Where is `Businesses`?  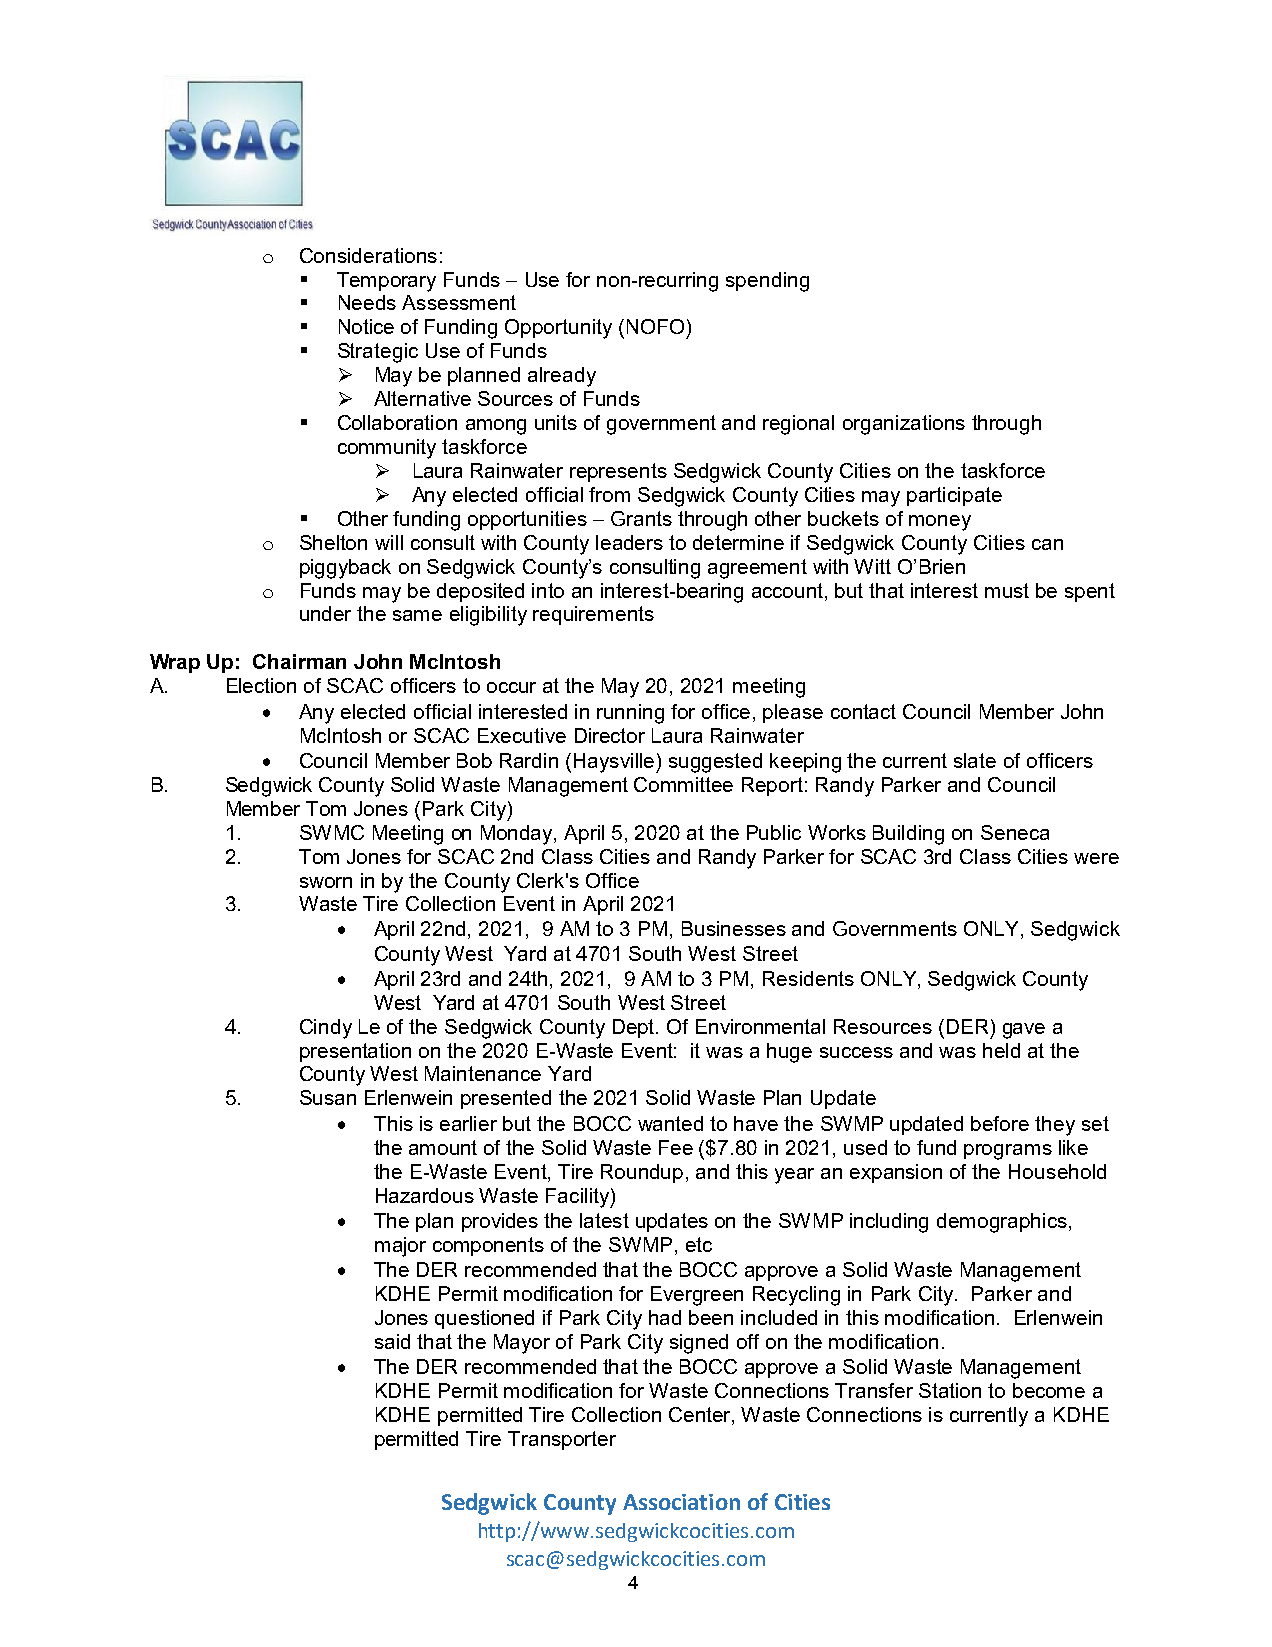
Businesses is located at coordinates (734, 928).
